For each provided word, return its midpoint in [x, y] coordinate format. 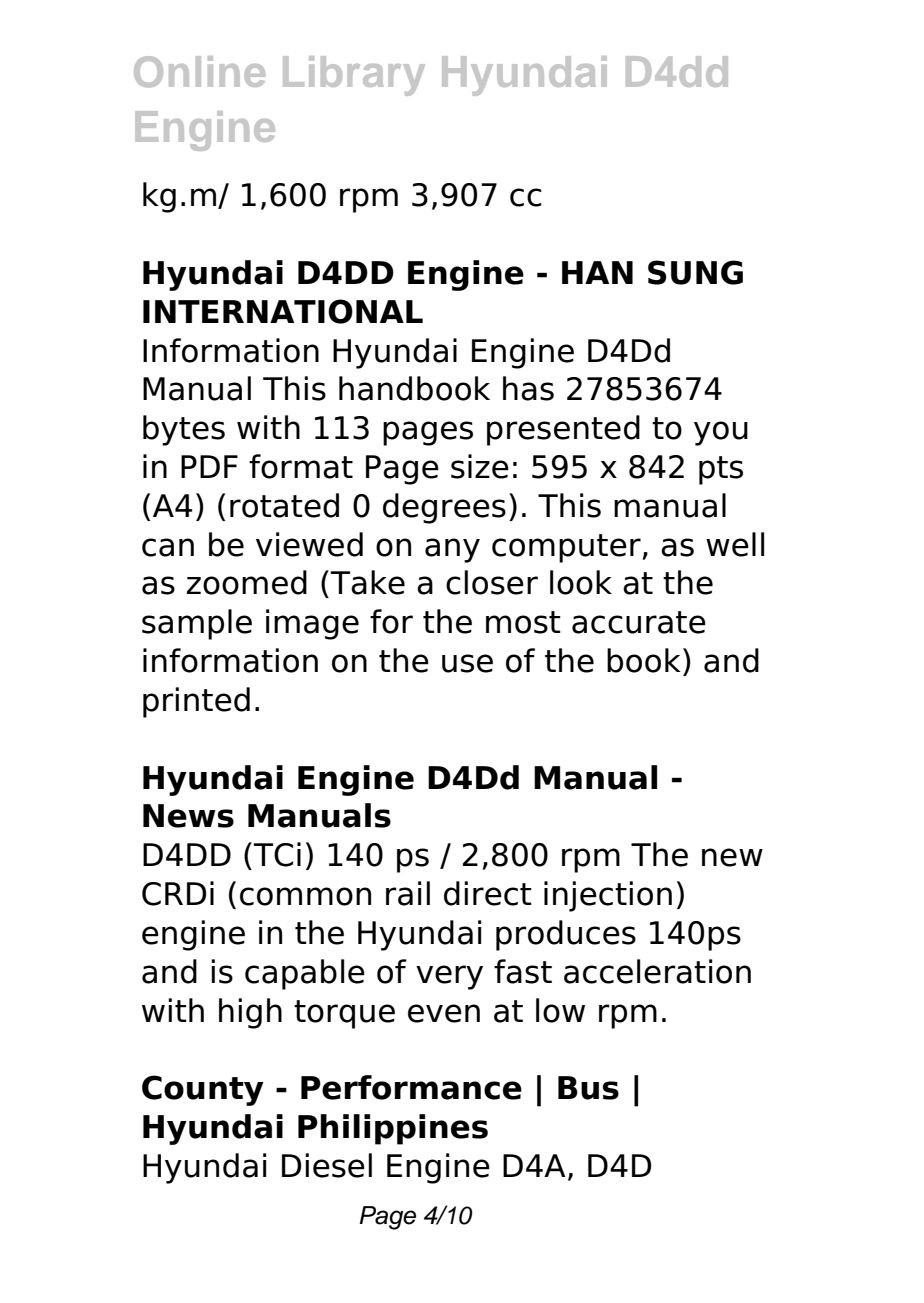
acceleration [657, 971]
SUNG [695, 272]
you [721, 433]
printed [196, 702]
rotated [284, 505]
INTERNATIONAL [283, 311]
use [467, 663]
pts [721, 470]
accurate [639, 622]
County [203, 1090]
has [528, 388]
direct [488, 893]
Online [199, 71]
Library [354, 76]
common [305, 896]
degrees [444, 508]
